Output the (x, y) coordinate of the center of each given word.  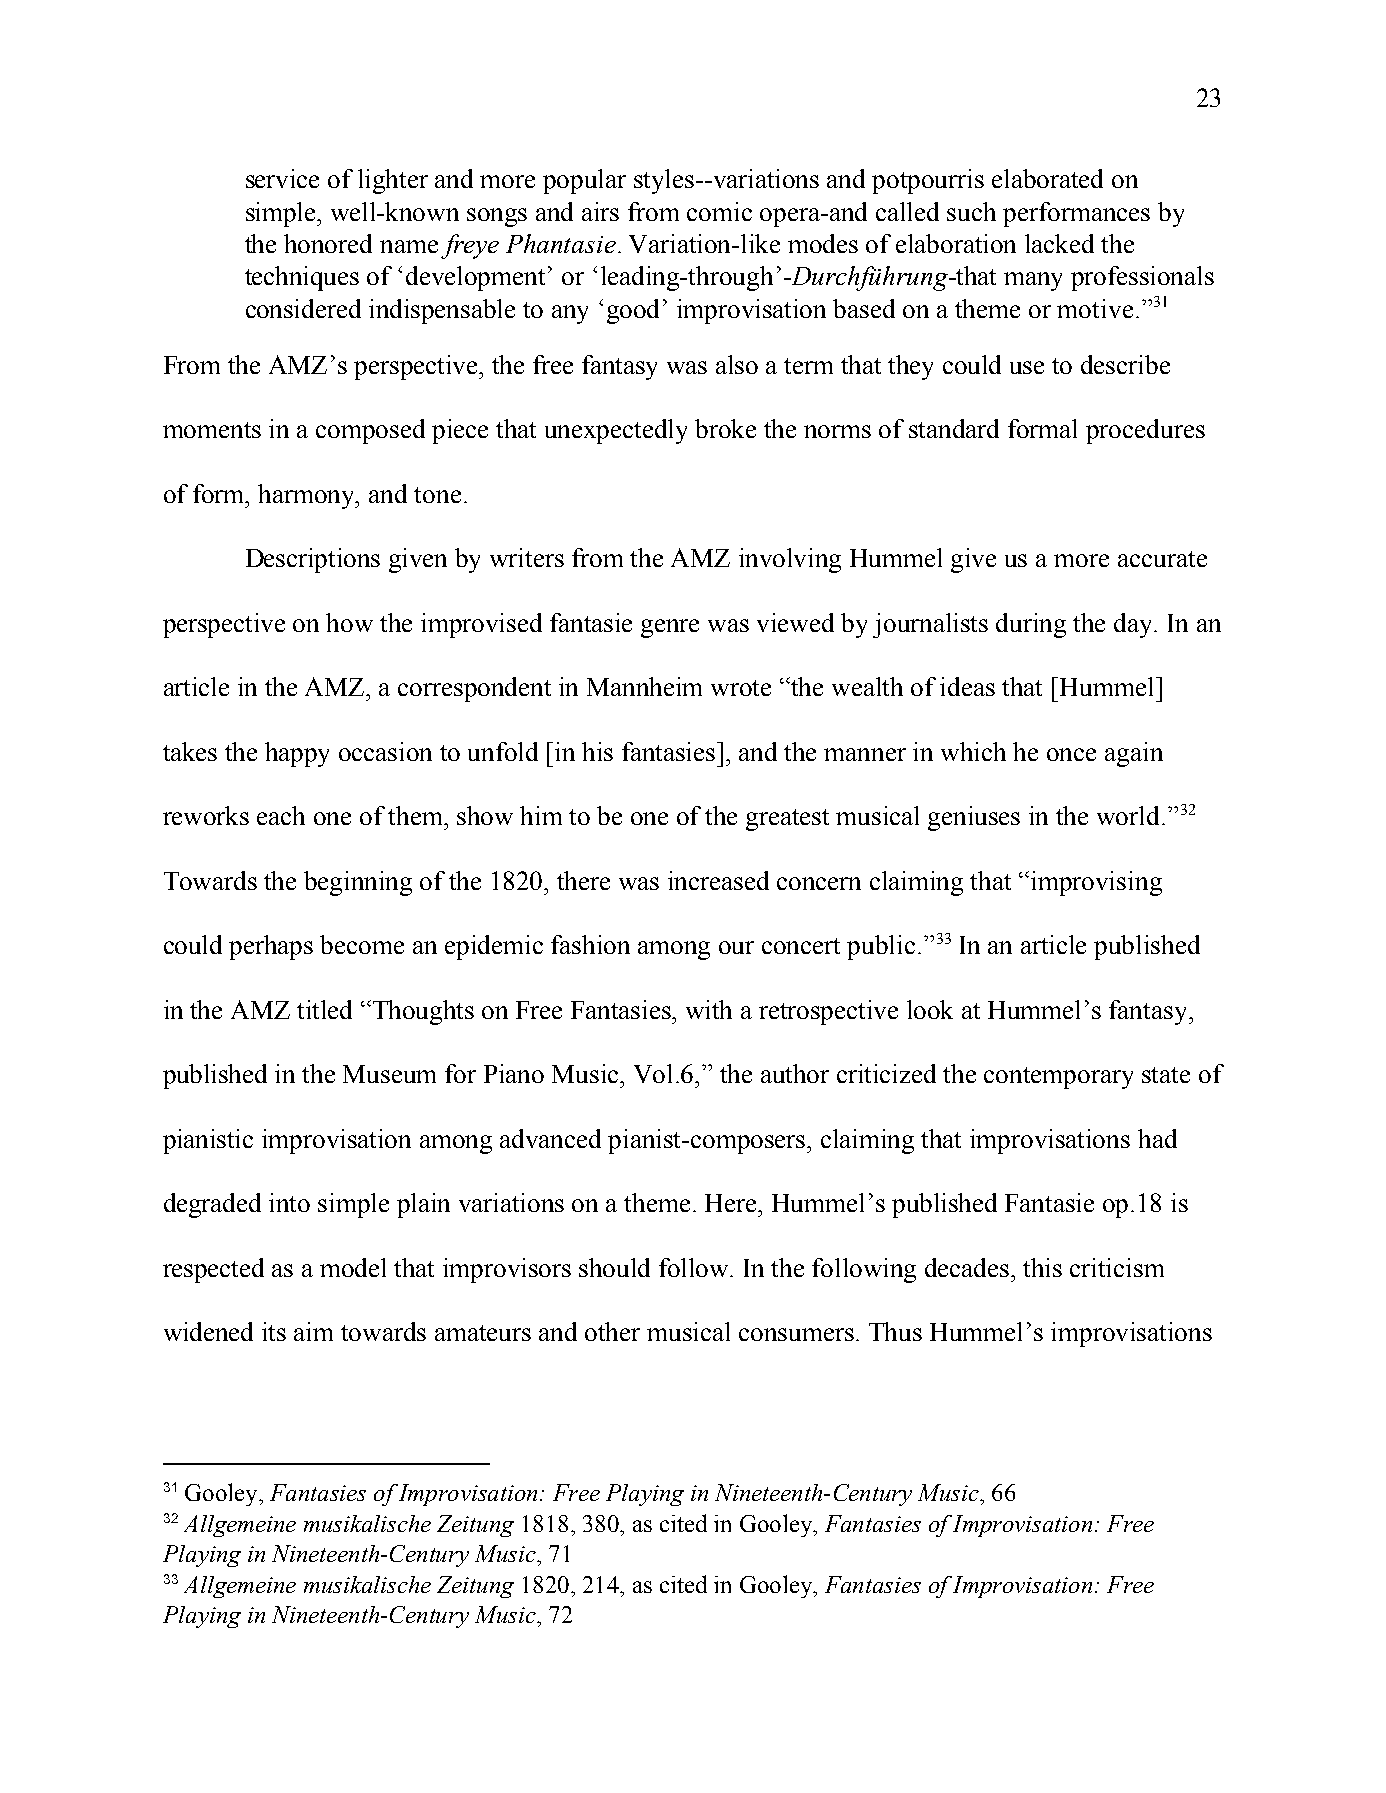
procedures (1145, 431)
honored (328, 243)
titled (324, 1009)
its (274, 1331)
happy (297, 754)
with (709, 1009)
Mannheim (644, 686)
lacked (1059, 243)
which (973, 751)
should (614, 1267)
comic (719, 211)
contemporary (1058, 1078)
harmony (308, 496)
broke (725, 428)
